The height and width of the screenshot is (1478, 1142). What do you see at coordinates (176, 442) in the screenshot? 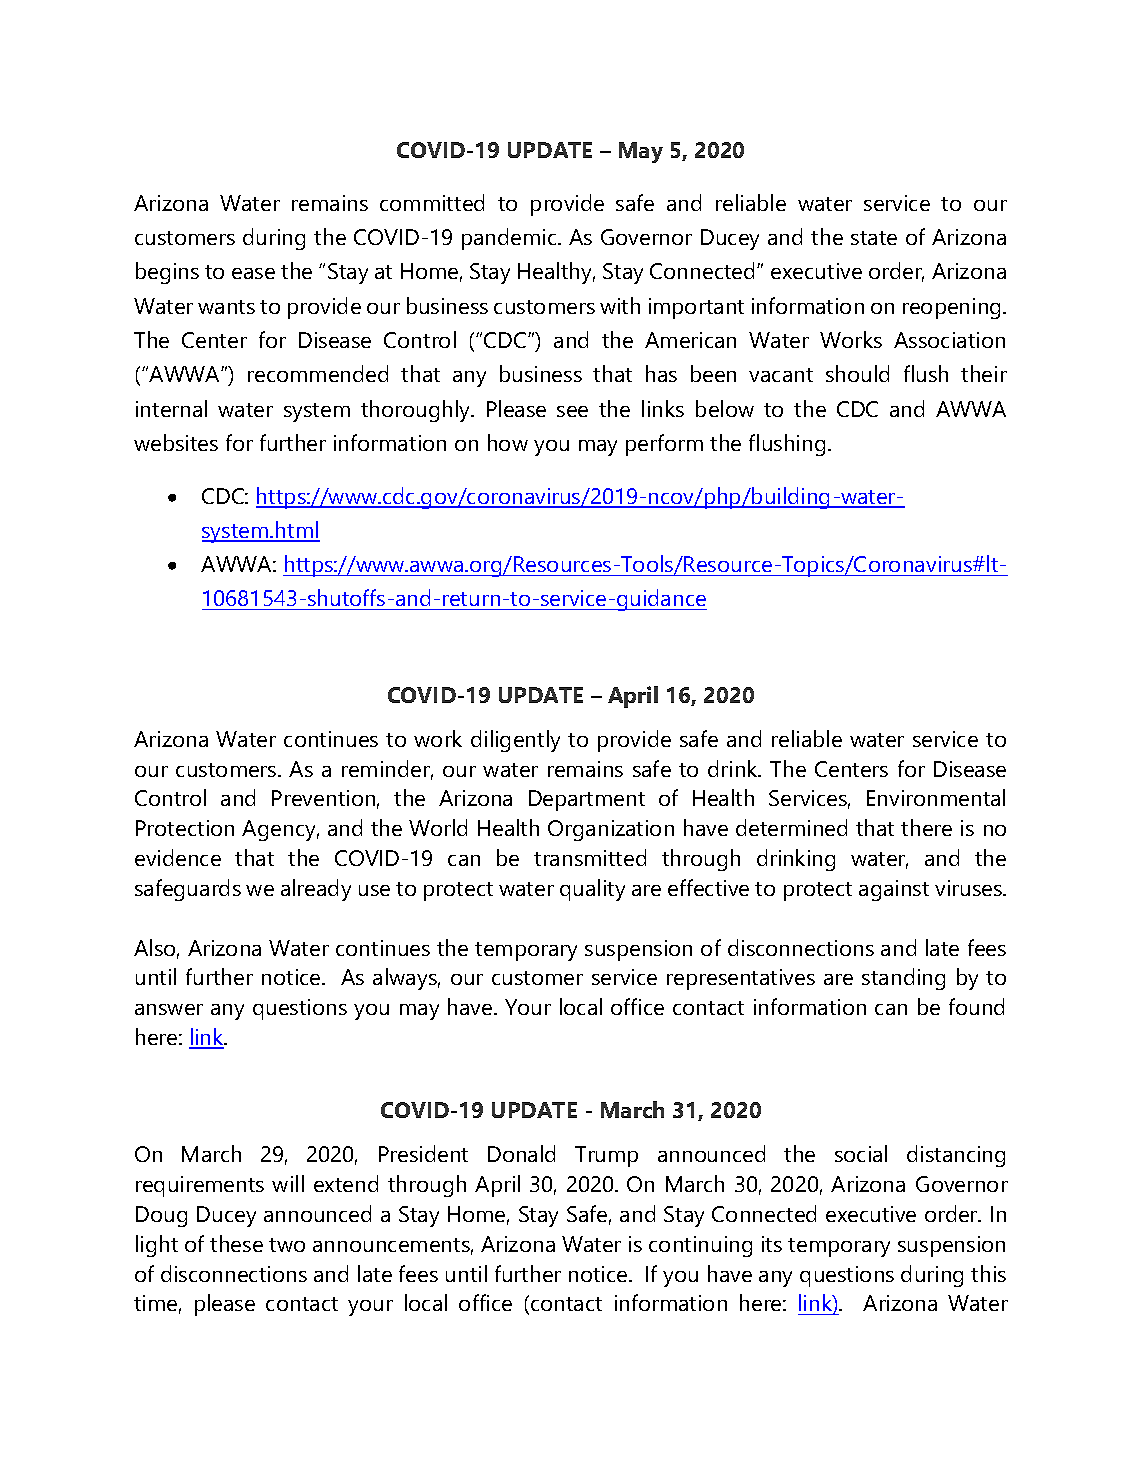
I see `websites` at bounding box center [176, 442].
